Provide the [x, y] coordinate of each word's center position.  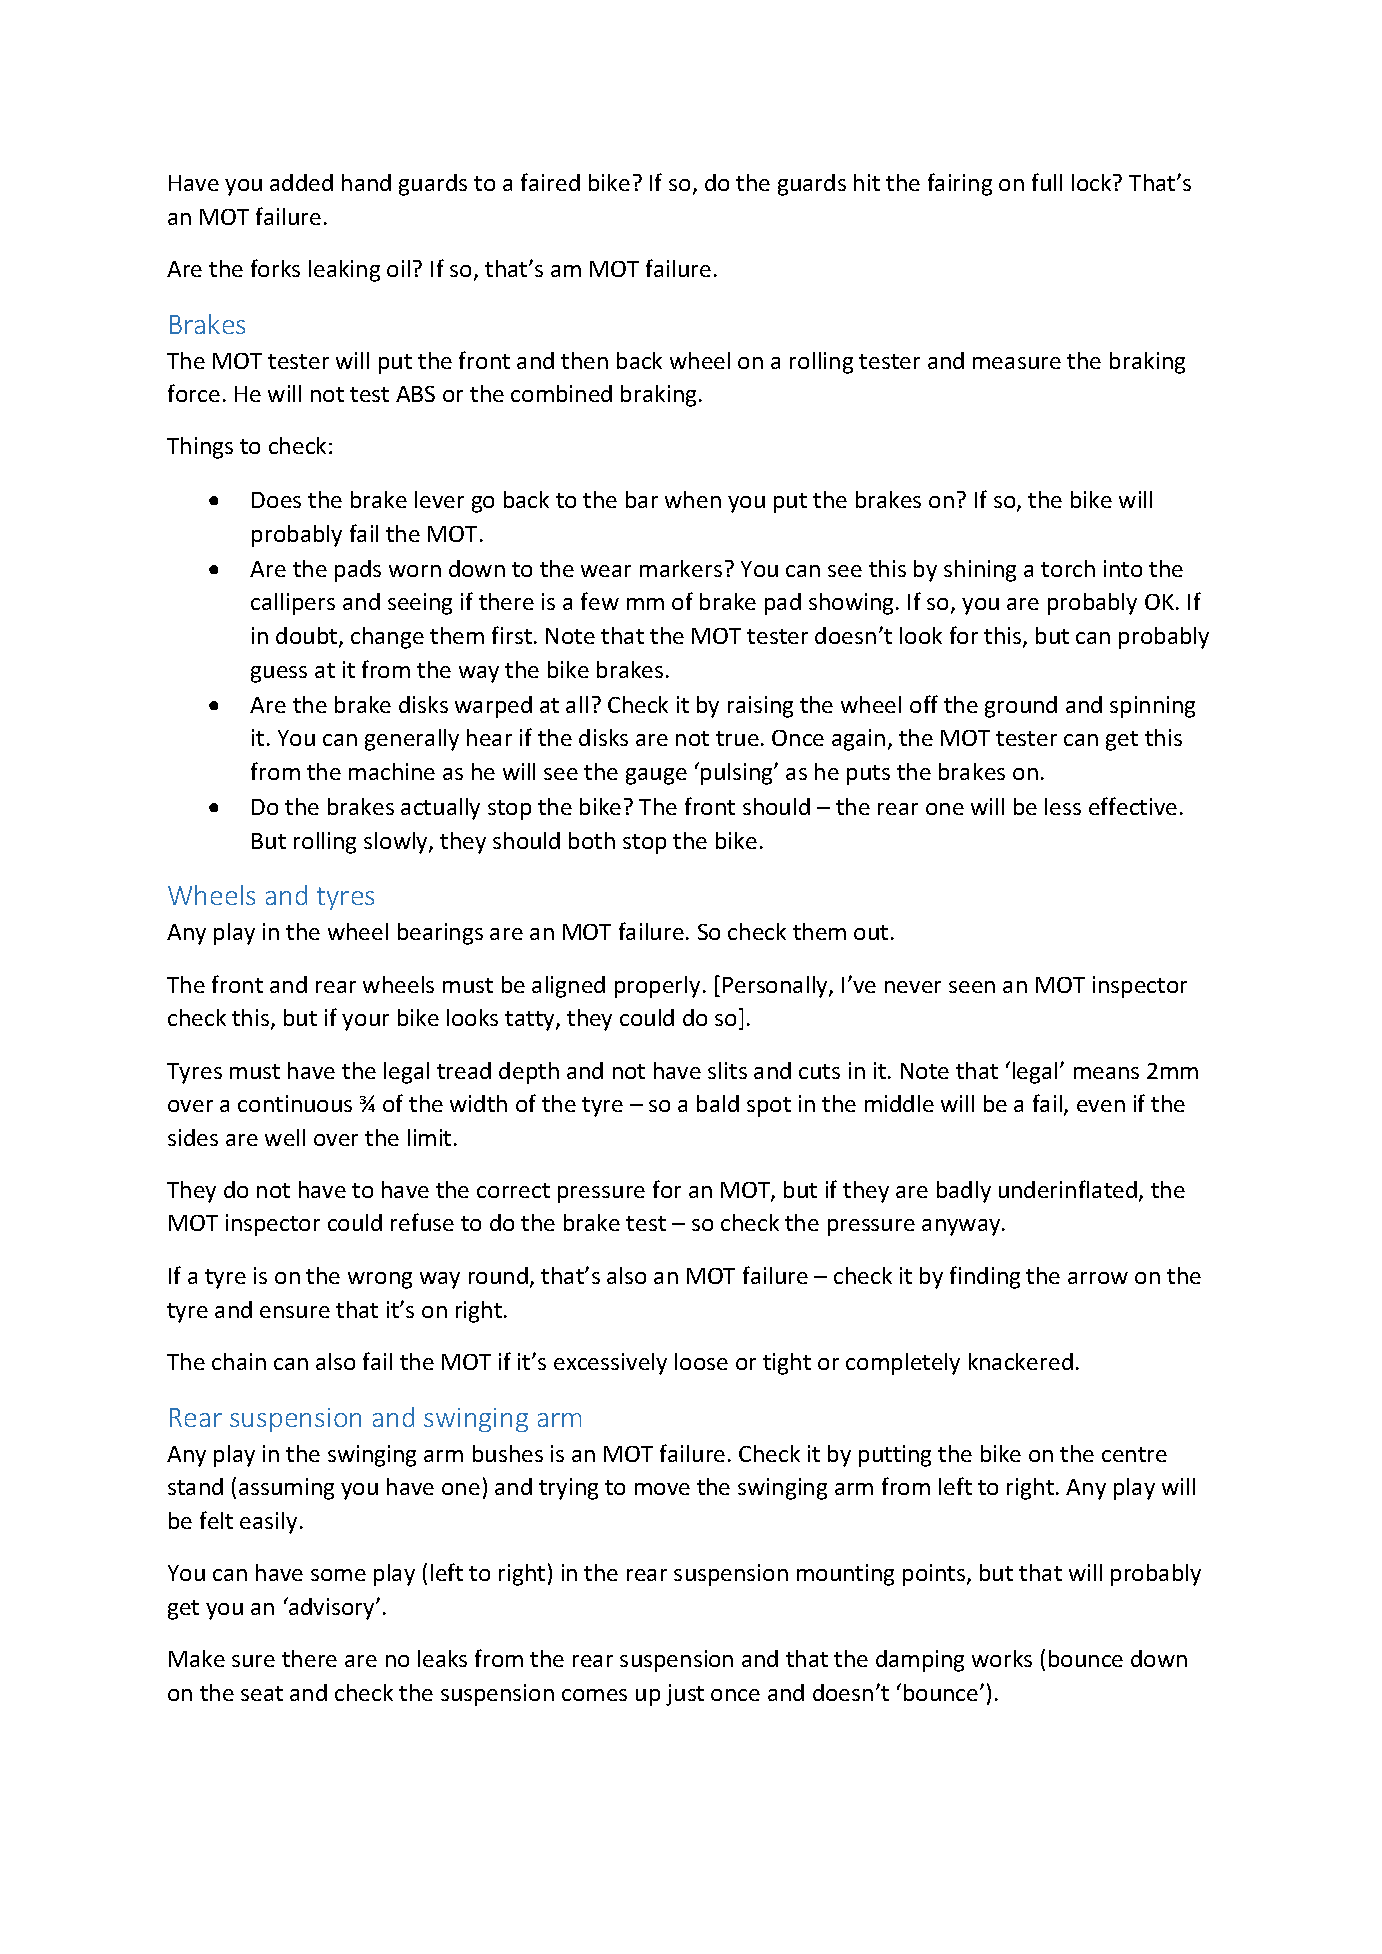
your [365, 1022]
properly [657, 987]
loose [701, 1361]
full [1047, 182]
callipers [293, 604]
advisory [332, 1608]
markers [681, 568]
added [301, 182]
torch [1068, 568]
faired [550, 182]
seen [972, 987]
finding [985, 1277]
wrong [380, 1280]
